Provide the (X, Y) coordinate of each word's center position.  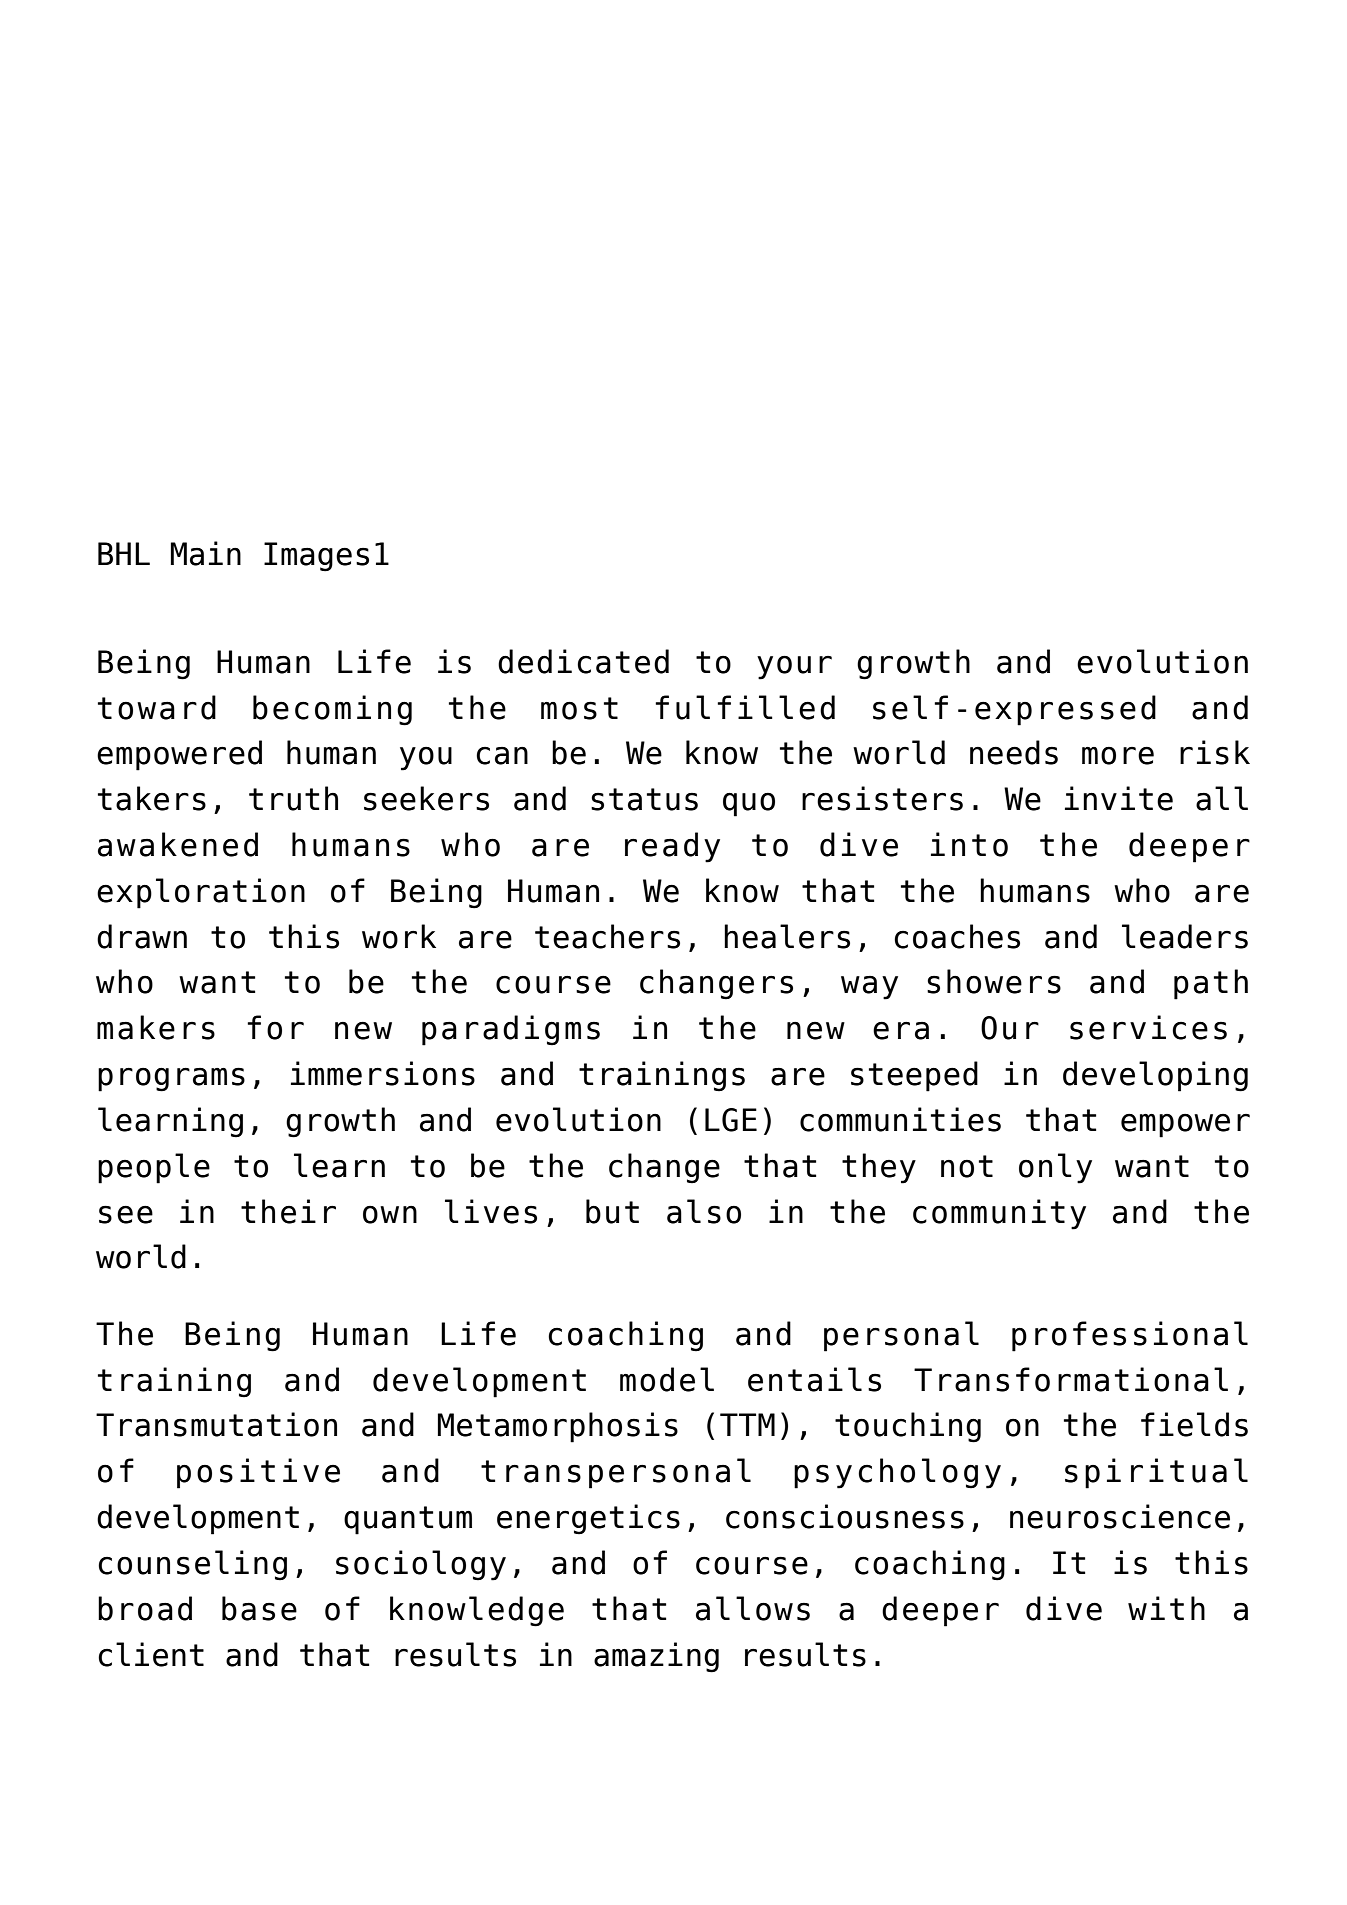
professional (1130, 1336)
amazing (656, 1657)
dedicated (583, 661)
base (259, 1608)
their (288, 1211)
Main (206, 553)
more (1118, 755)
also (704, 1211)
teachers (607, 936)
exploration (201, 893)
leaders (1185, 936)
